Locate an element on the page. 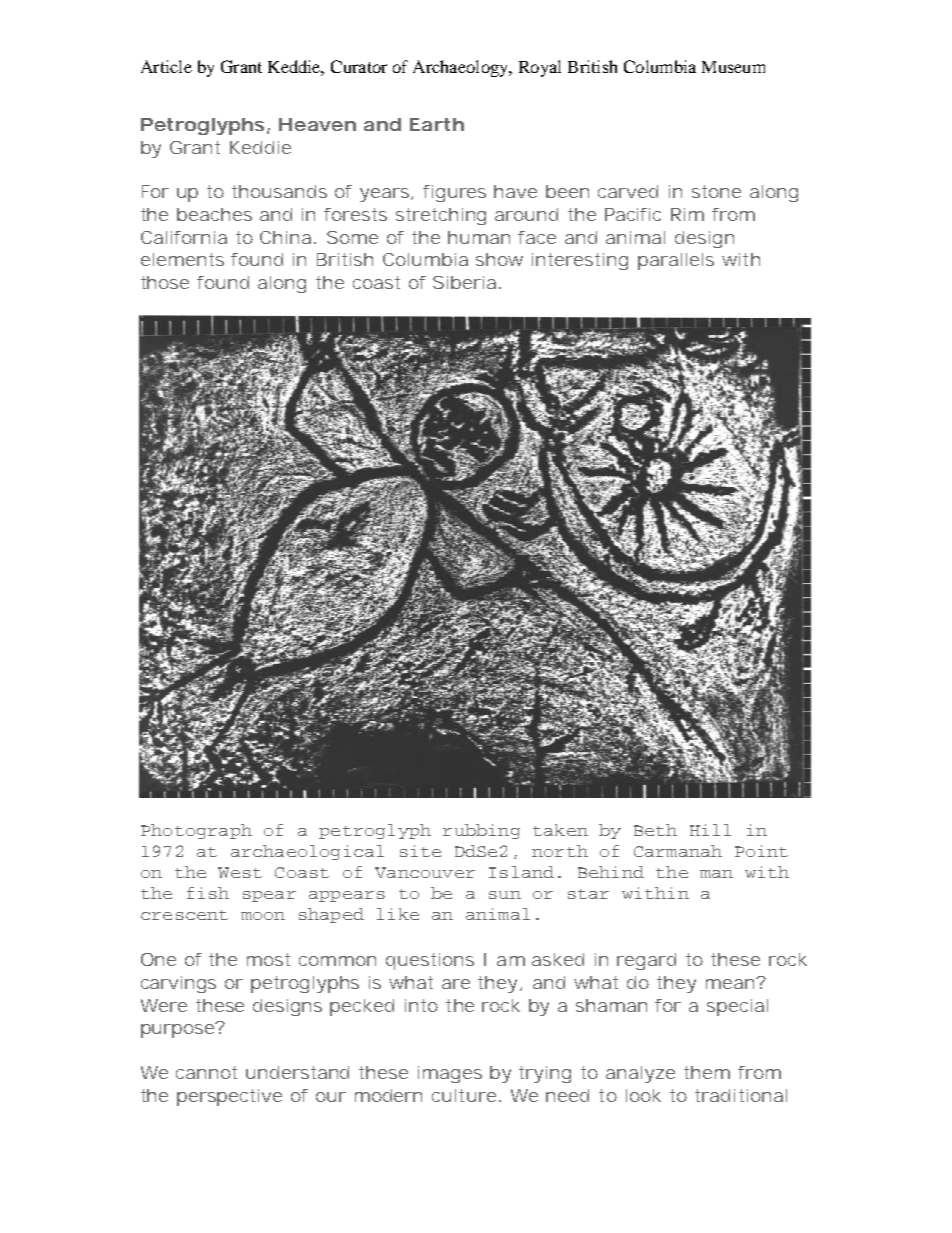 This document has height=1233, width=952. West is located at coordinates (240, 872).
